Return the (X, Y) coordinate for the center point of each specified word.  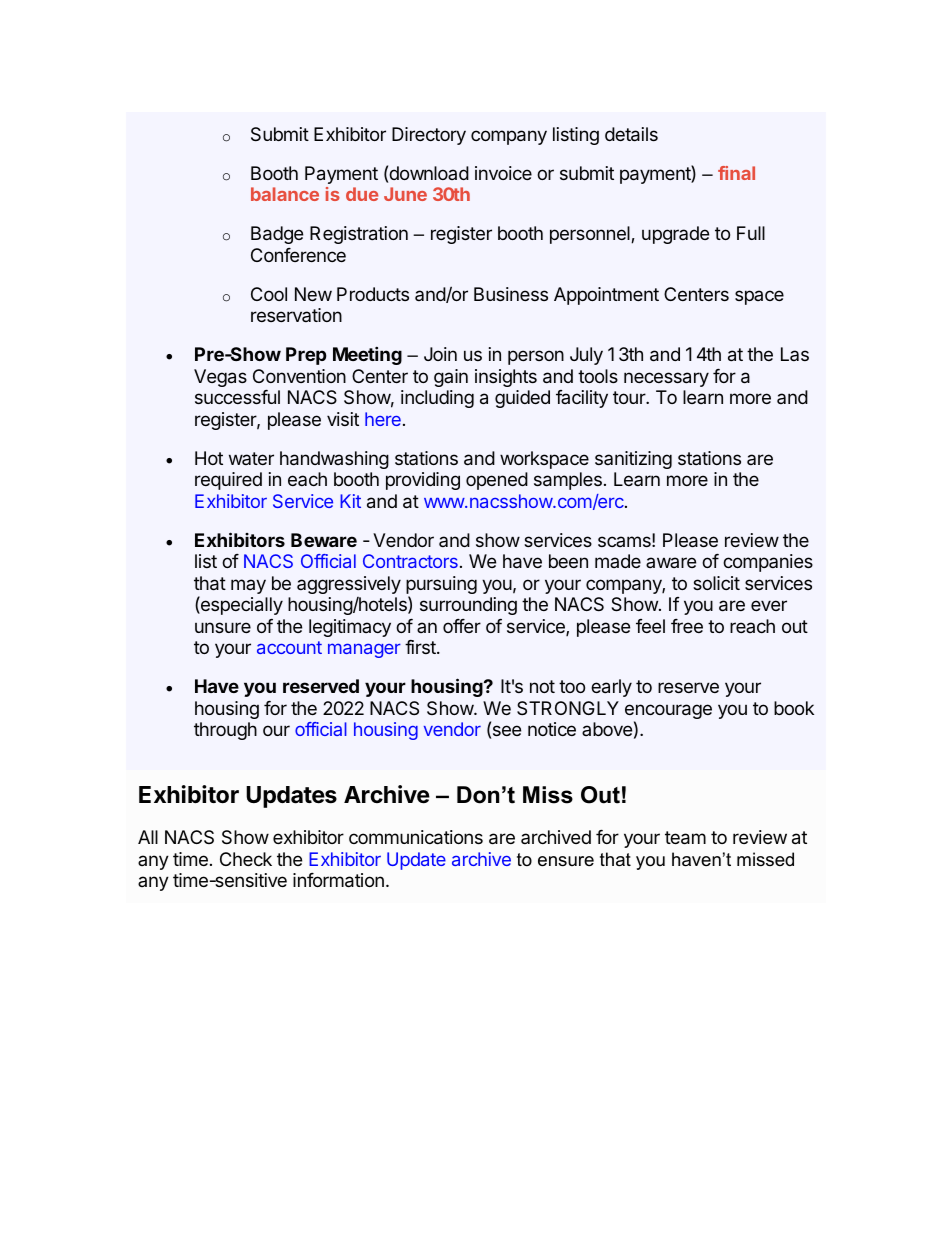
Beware (324, 540)
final (736, 173)
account (289, 647)
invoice (503, 173)
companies (768, 563)
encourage (668, 713)
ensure (566, 861)
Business (511, 294)
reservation (296, 315)
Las (795, 354)
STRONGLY (568, 708)
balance (285, 194)
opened (497, 481)
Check (246, 859)
